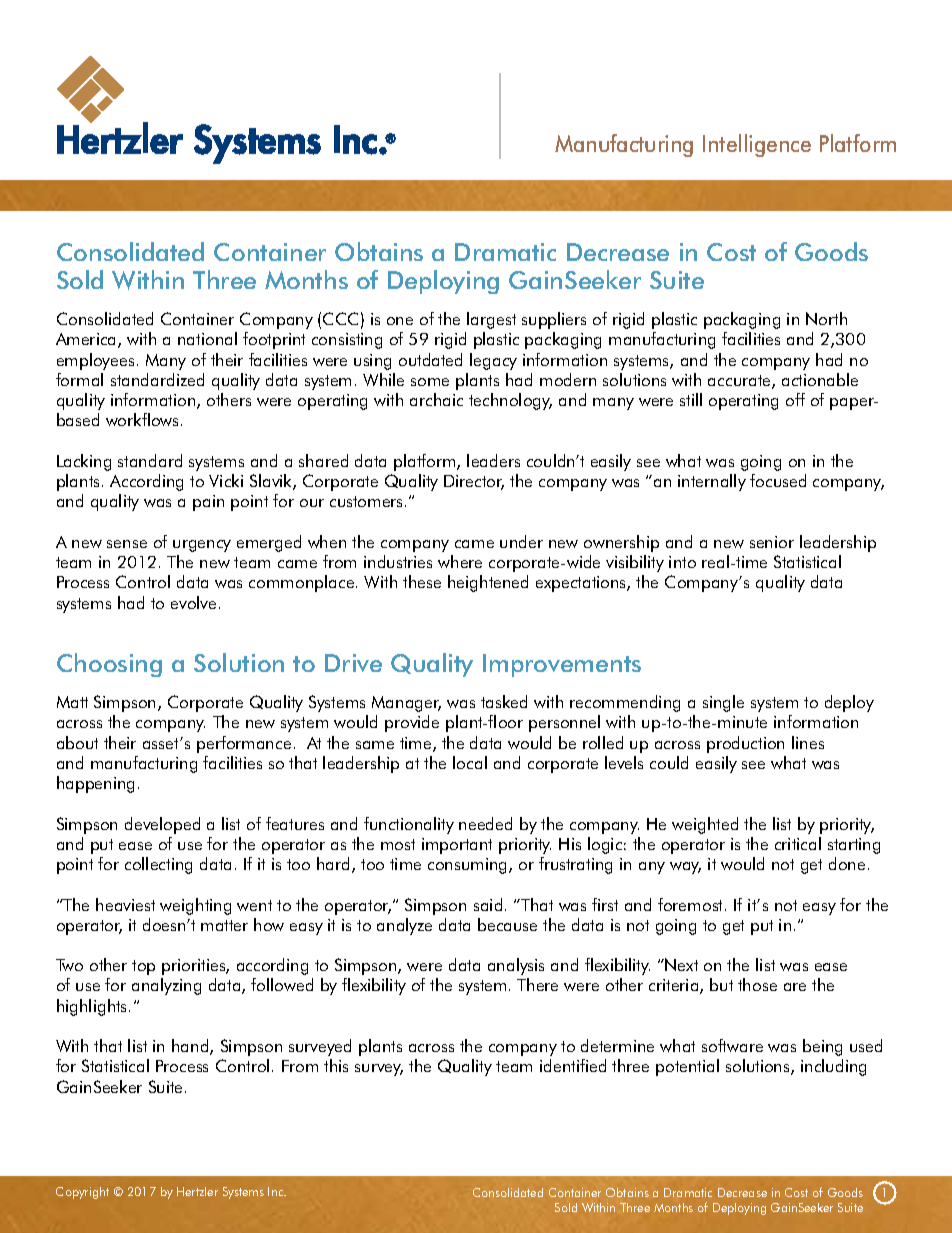 Image resolution: width=952 pixels, height=1233 pixels. Describe the element at coordinates (795, 399) in the screenshot. I see `off` at that location.
